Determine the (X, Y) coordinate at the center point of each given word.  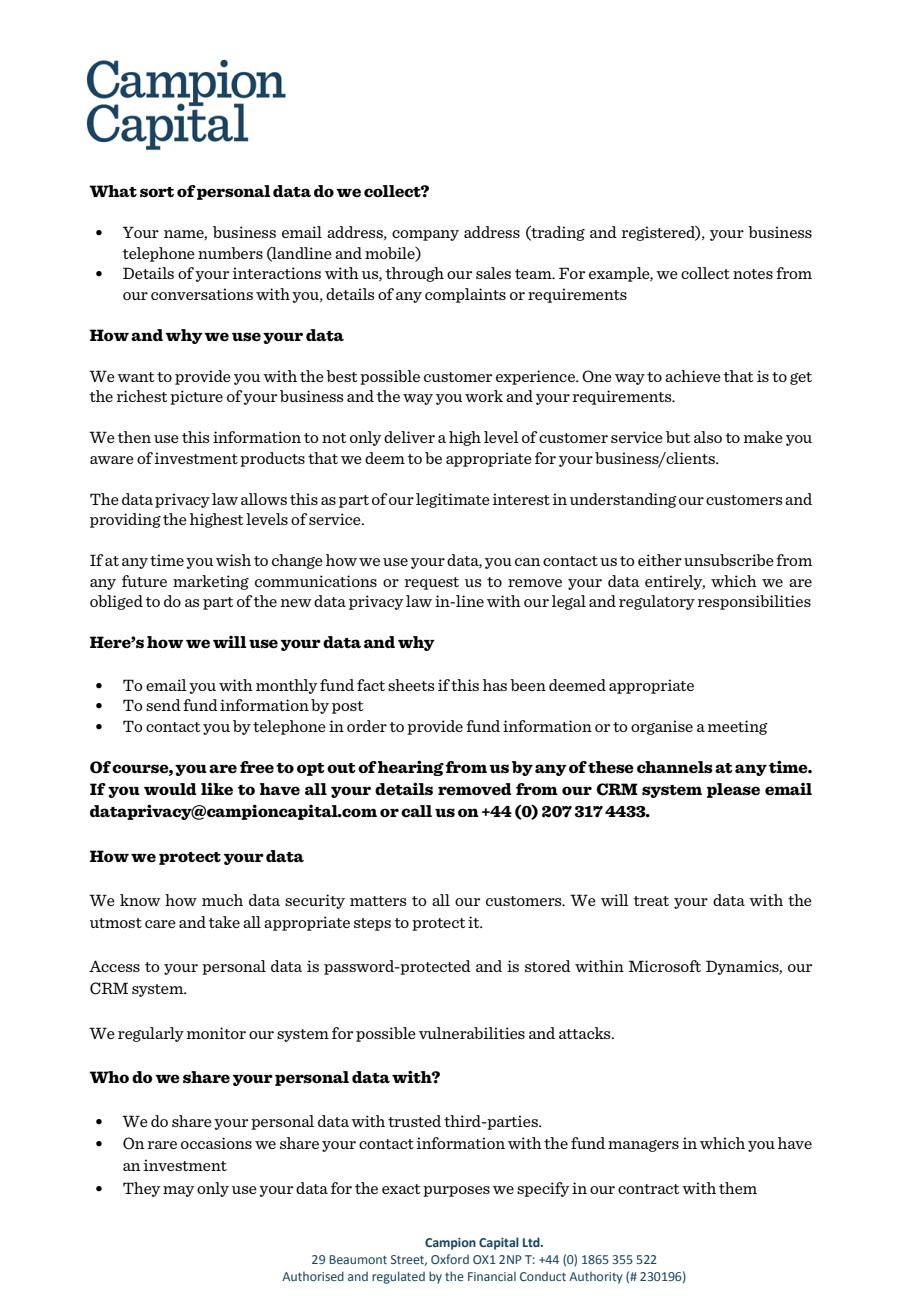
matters (378, 901)
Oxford (450, 1259)
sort (157, 192)
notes (753, 274)
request (432, 583)
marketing (211, 582)
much (222, 900)
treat (651, 901)
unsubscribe (729, 560)
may (178, 1191)
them (738, 1188)
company (425, 235)
